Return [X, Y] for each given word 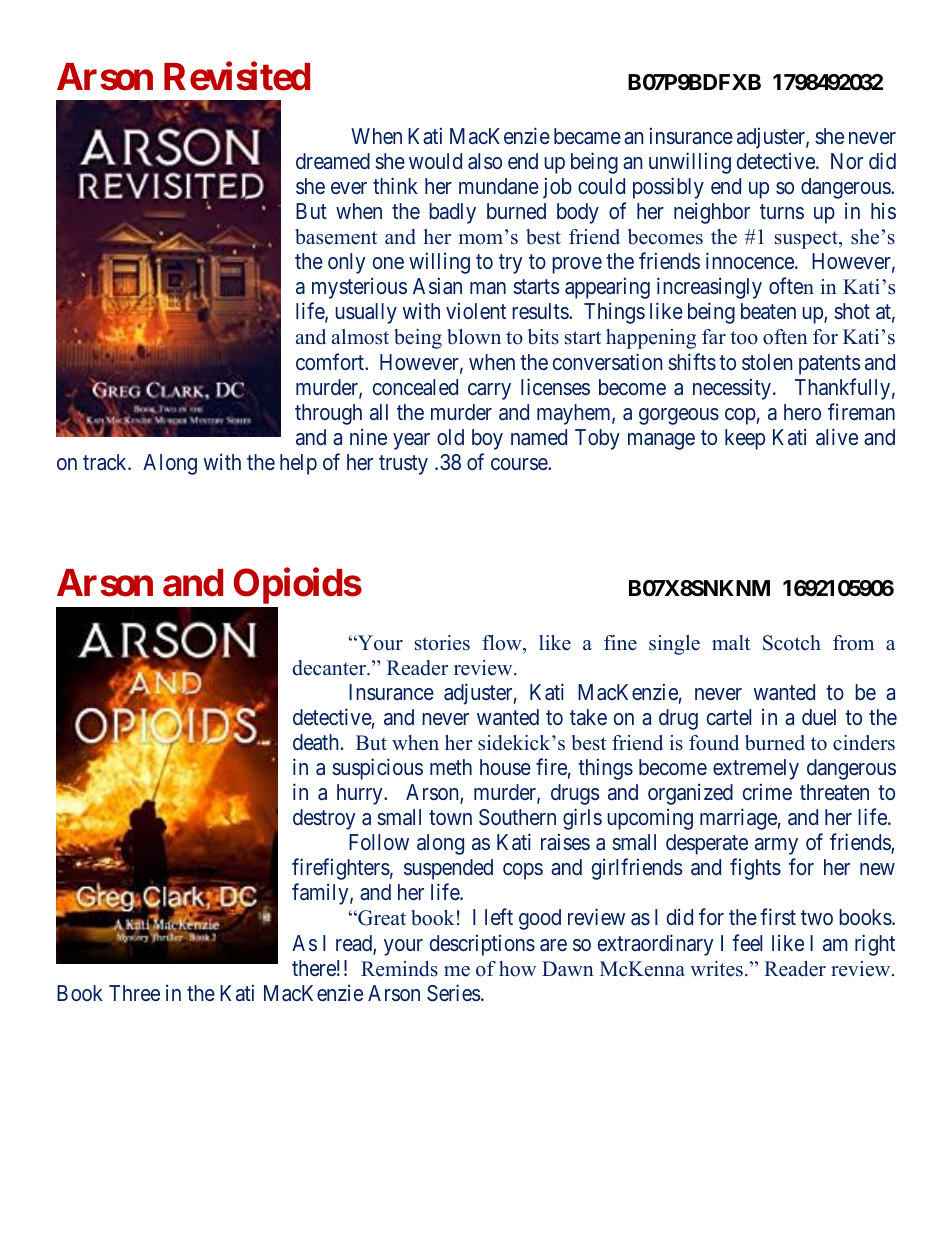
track [106, 462]
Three [134, 993]
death [316, 742]
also [485, 161]
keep [745, 439]
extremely [756, 769]
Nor [847, 161]
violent [476, 310]
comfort [331, 361]
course [520, 464]
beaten [768, 311]
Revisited [237, 77]
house [505, 767]
